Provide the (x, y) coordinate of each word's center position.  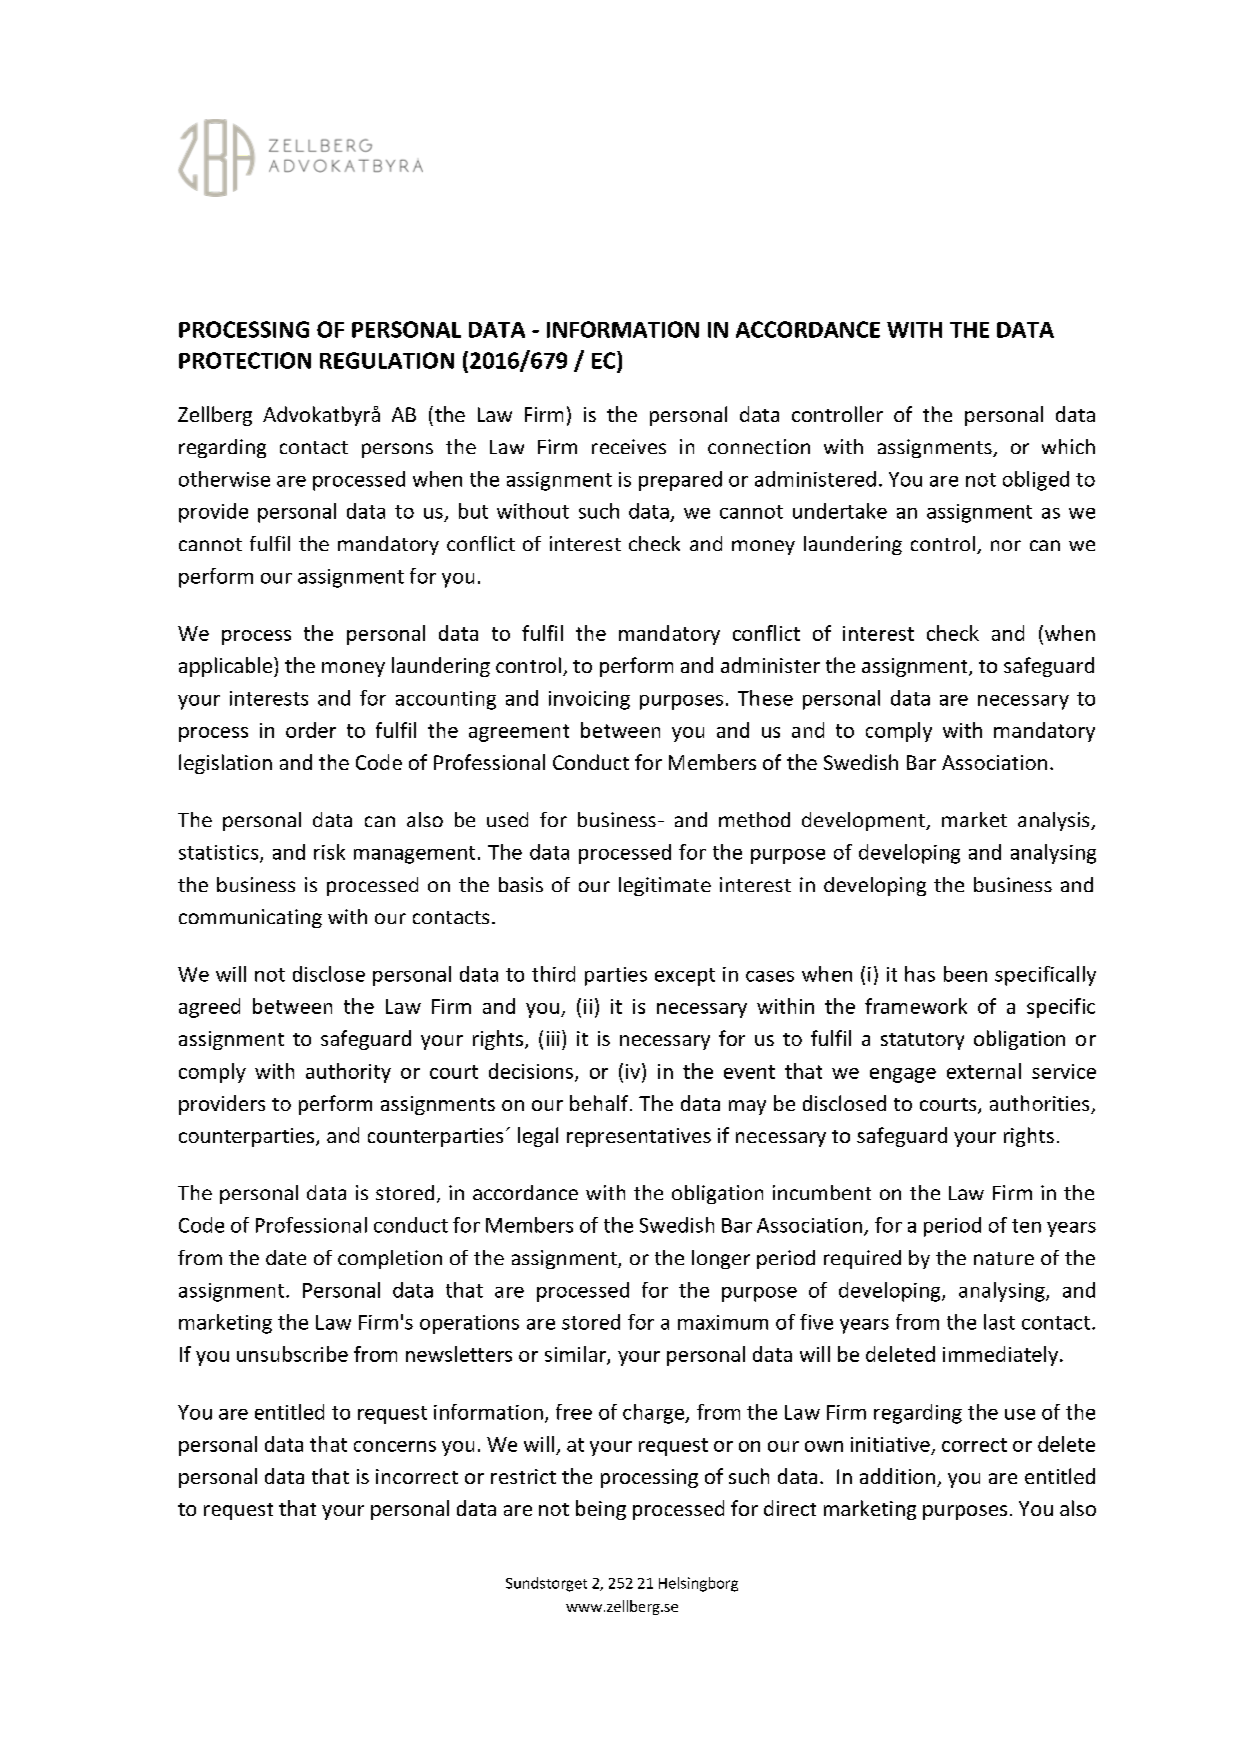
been (965, 974)
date (286, 1257)
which (1068, 446)
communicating (250, 918)
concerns (395, 1446)
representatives (639, 1137)
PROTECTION (245, 360)
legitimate (665, 886)
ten (1026, 1226)
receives (629, 446)
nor (1006, 545)
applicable (227, 667)
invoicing (589, 700)
